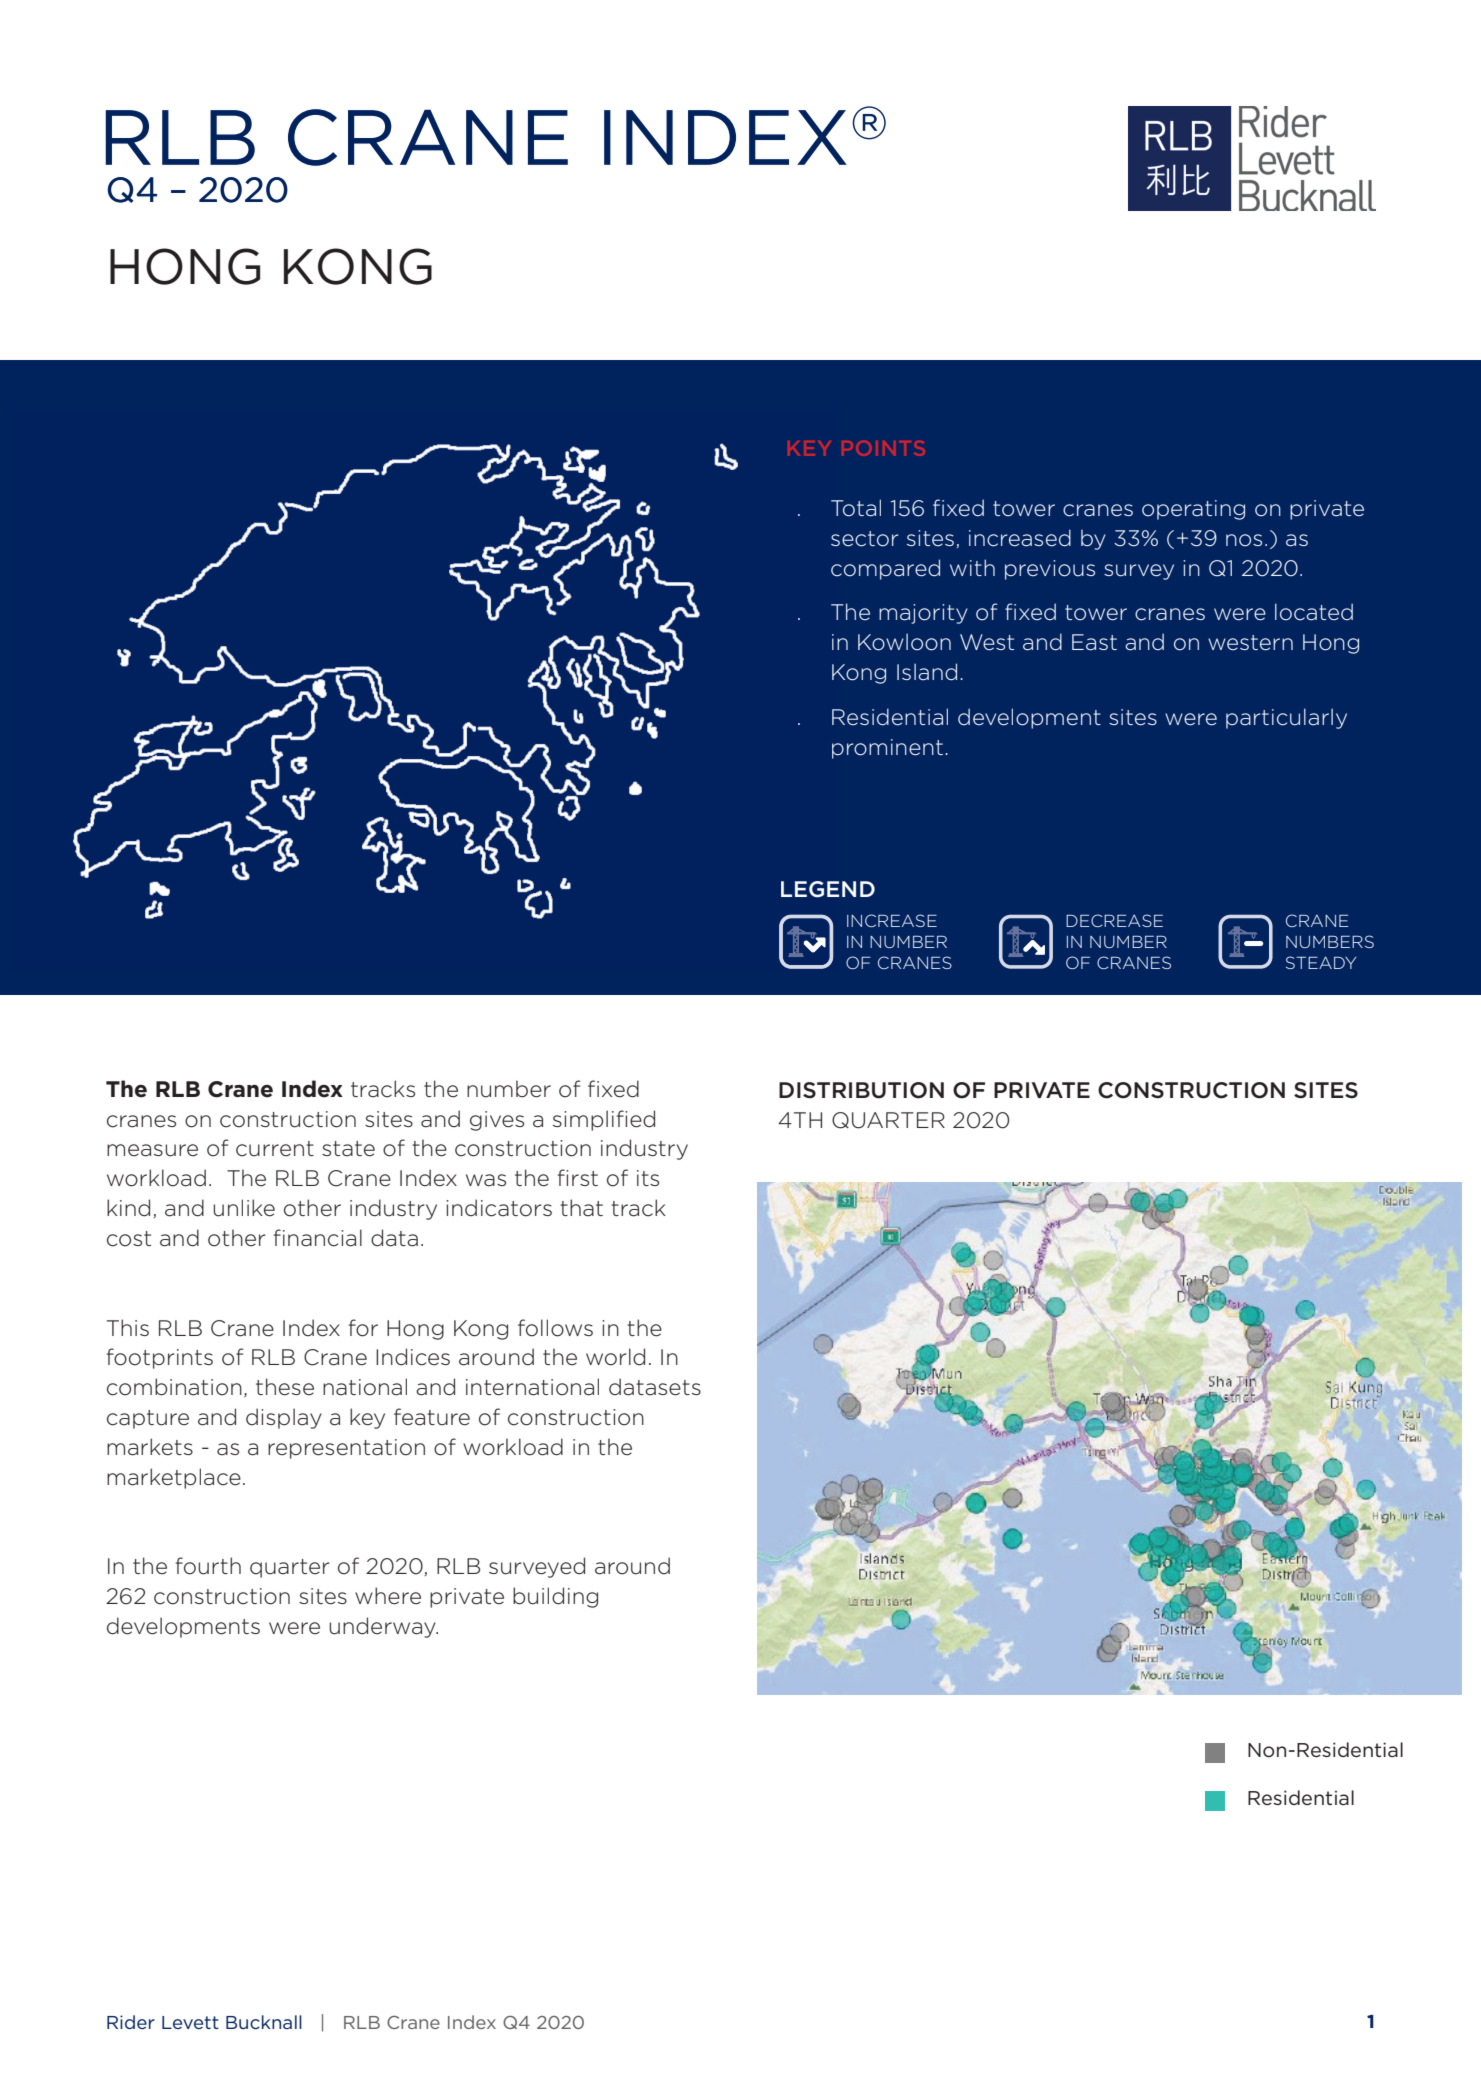 Image resolution: width=1481 pixels, height=2096 pixels. What do you see at coordinates (1114, 920) in the page?
I see `DECREASE` at bounding box center [1114, 920].
